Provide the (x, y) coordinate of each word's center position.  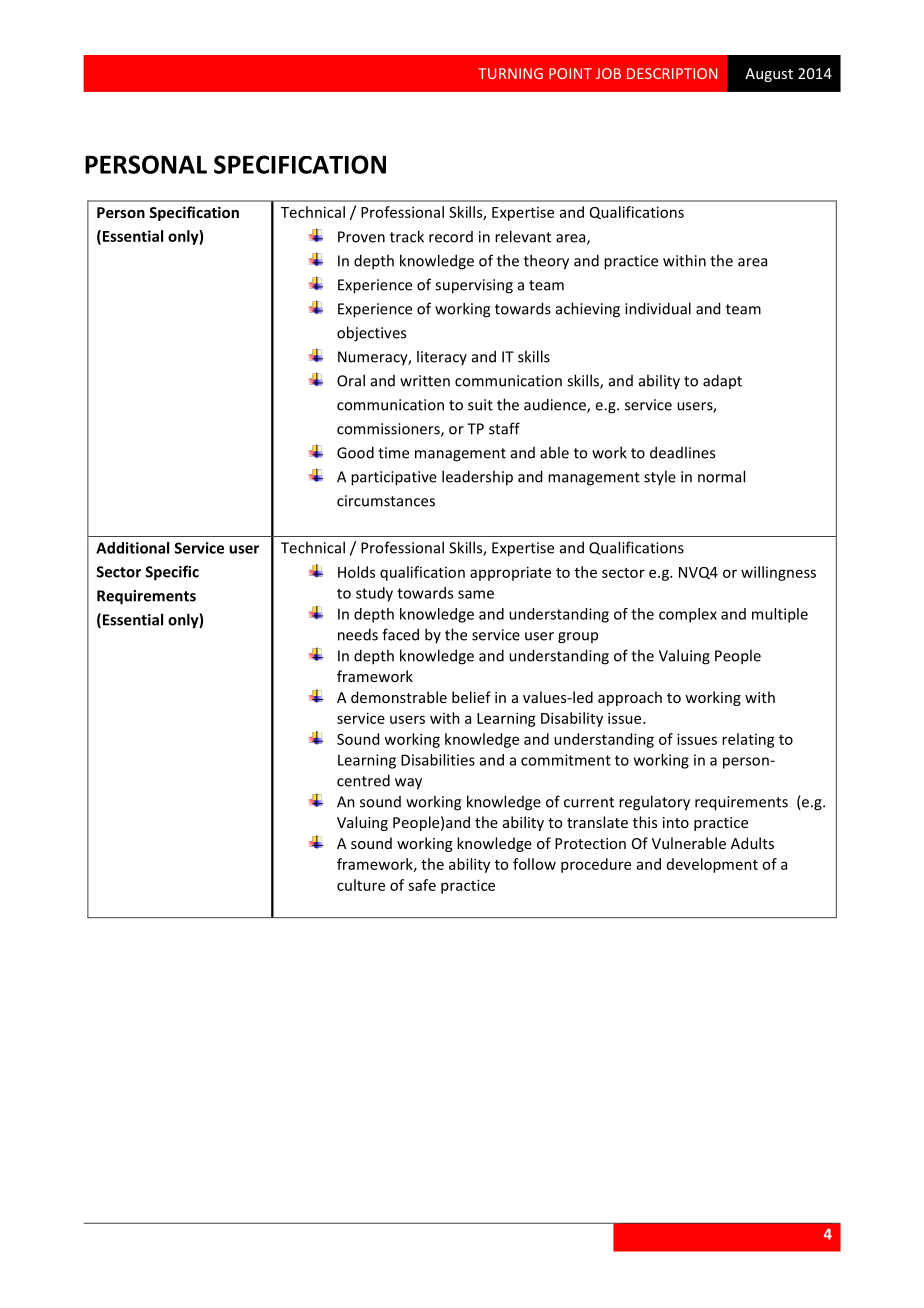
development (712, 865)
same (476, 594)
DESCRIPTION (672, 73)
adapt (722, 381)
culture (361, 885)
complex (688, 615)
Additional (132, 548)
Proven (361, 237)
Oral (351, 380)
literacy (442, 357)
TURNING (510, 73)
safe (422, 885)
